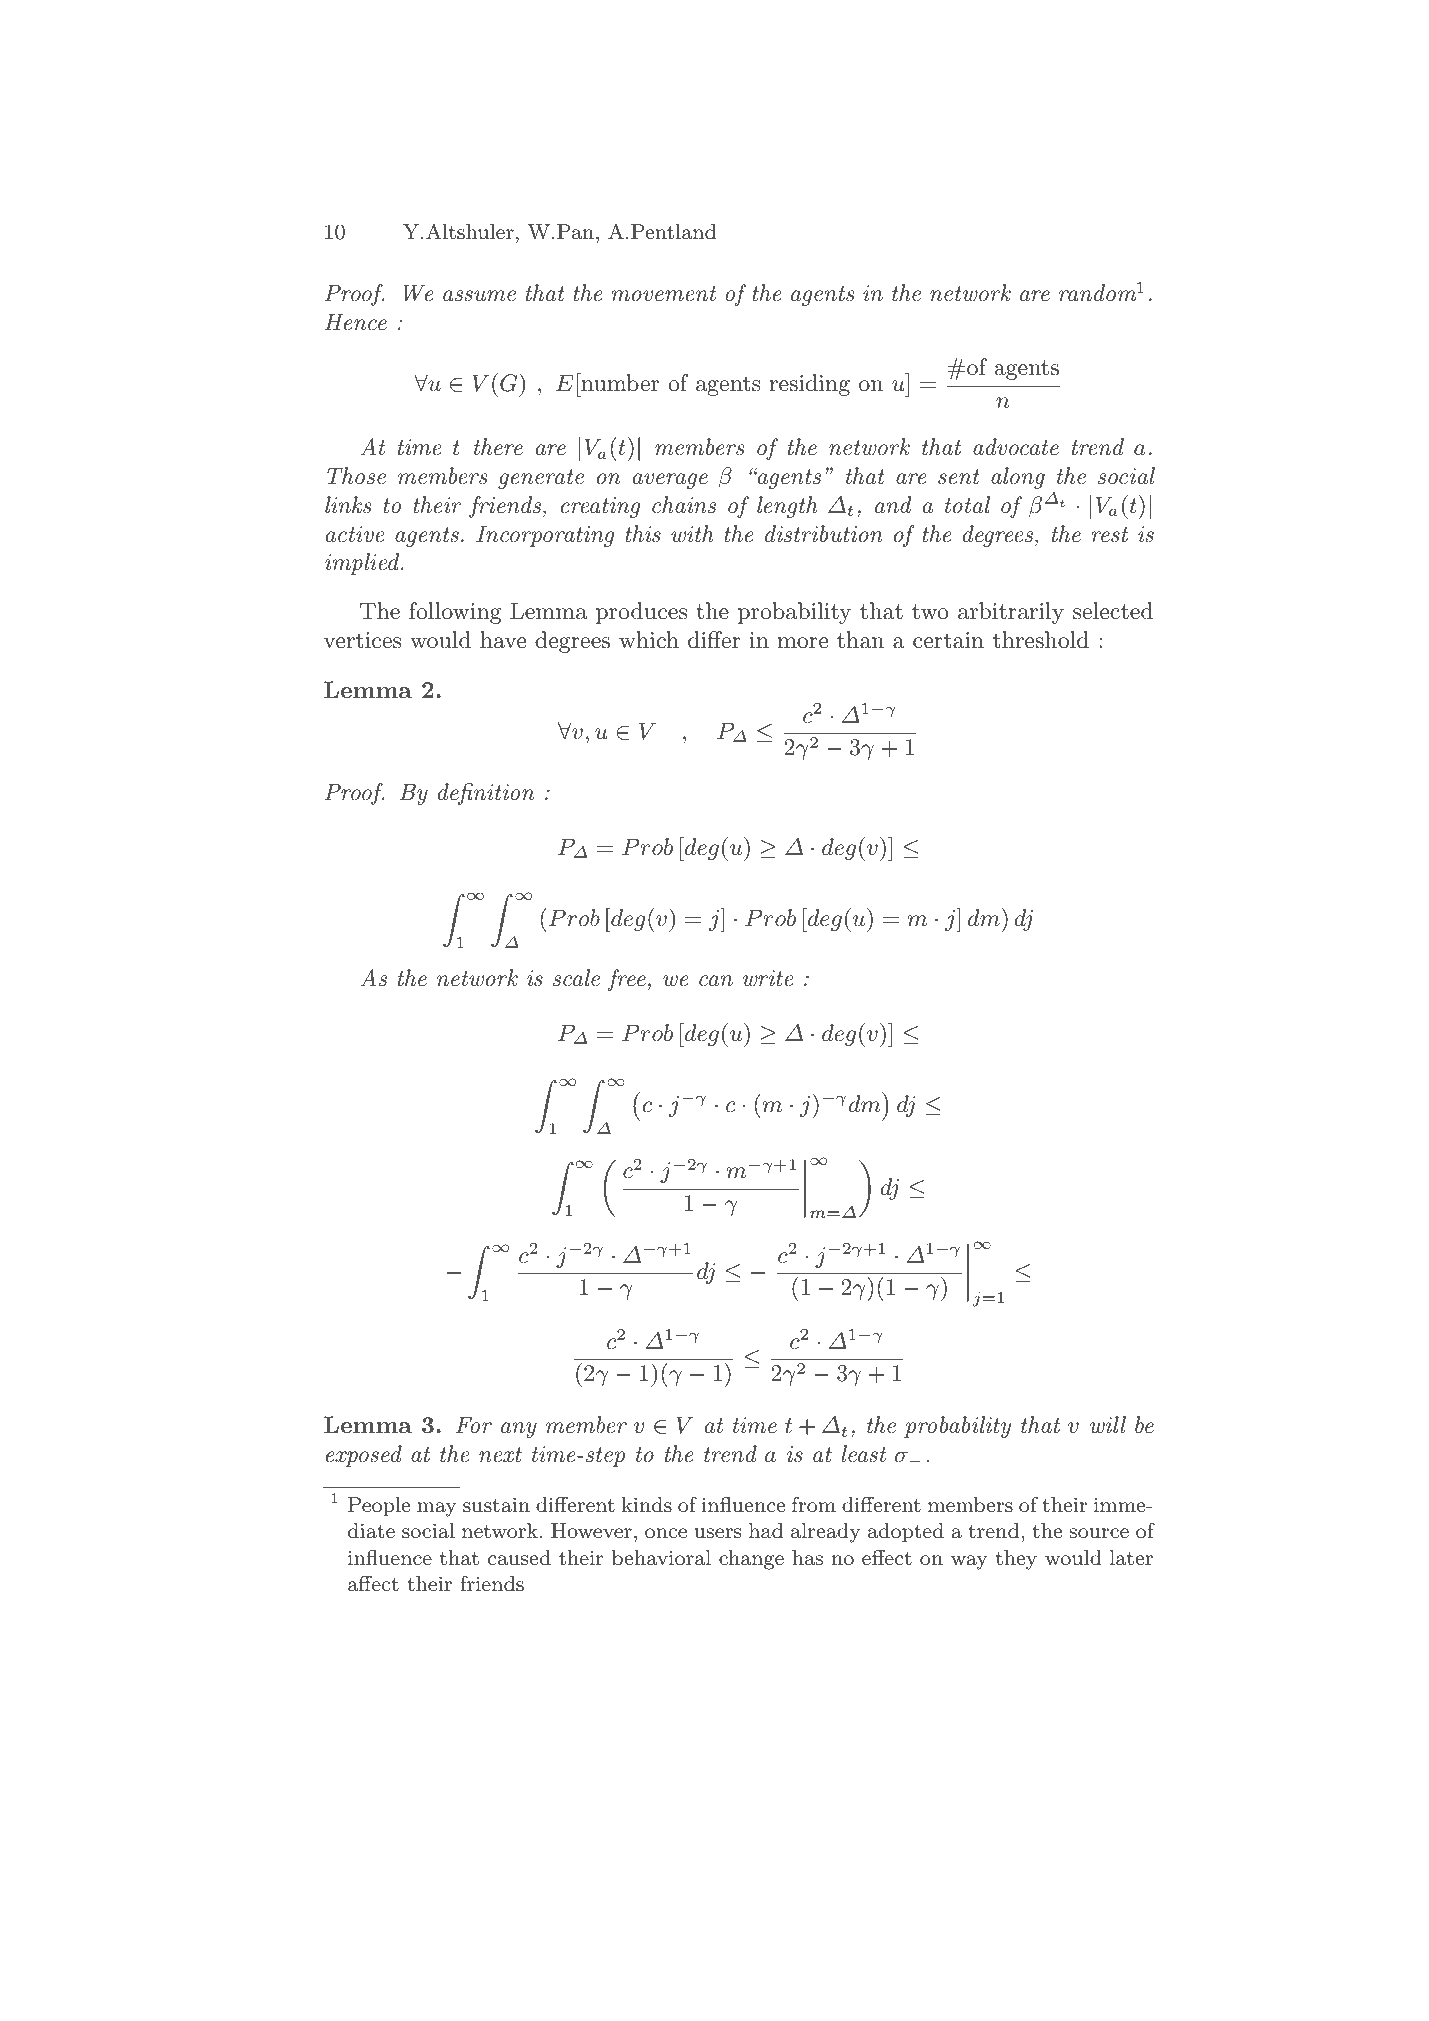 This screenshot has width=1429, height=2021. I want to click on can, so click(716, 981).
